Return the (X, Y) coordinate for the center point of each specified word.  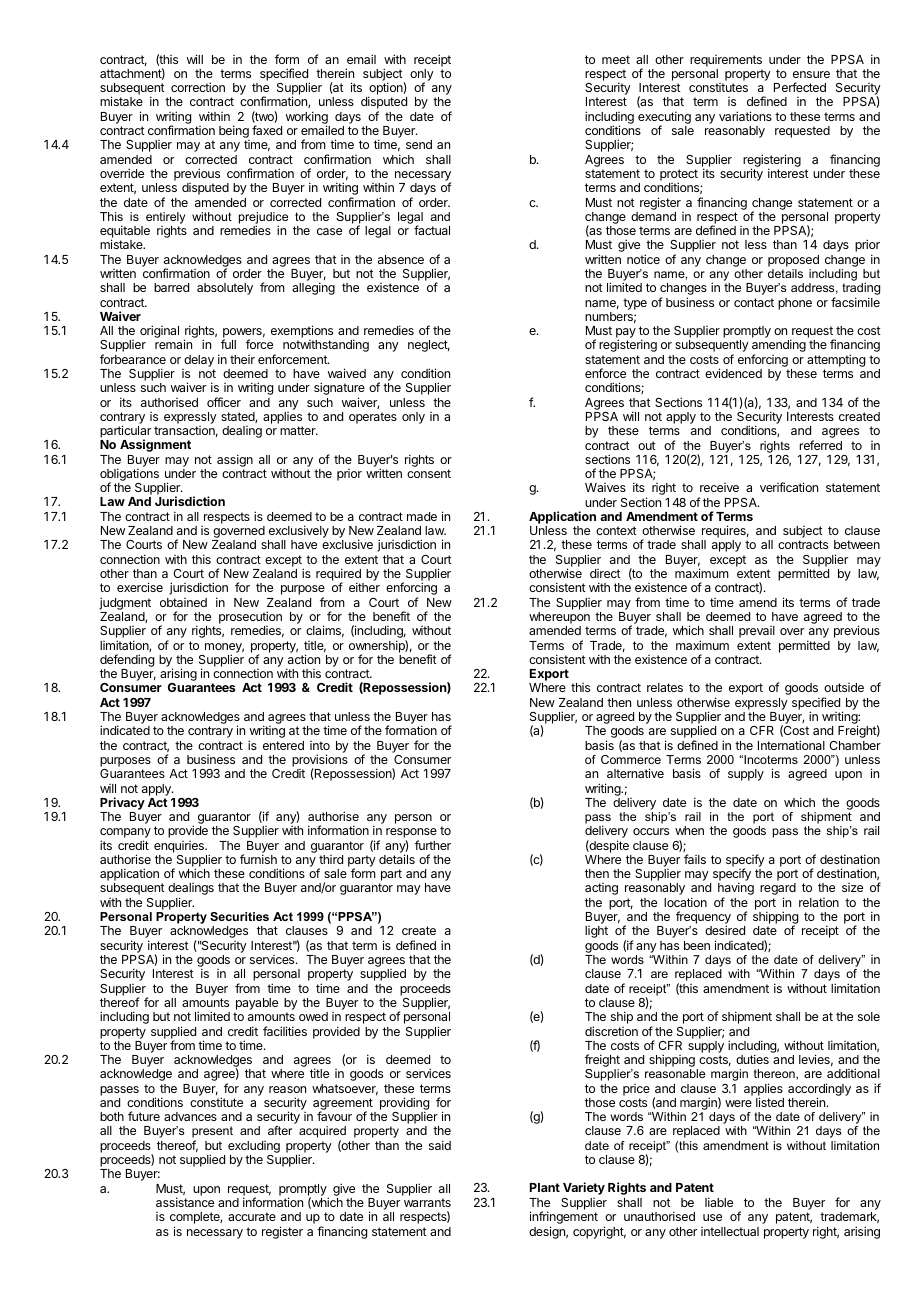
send (419, 144)
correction (198, 87)
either (364, 587)
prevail (757, 632)
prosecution (250, 619)
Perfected (800, 87)
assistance (185, 1202)
